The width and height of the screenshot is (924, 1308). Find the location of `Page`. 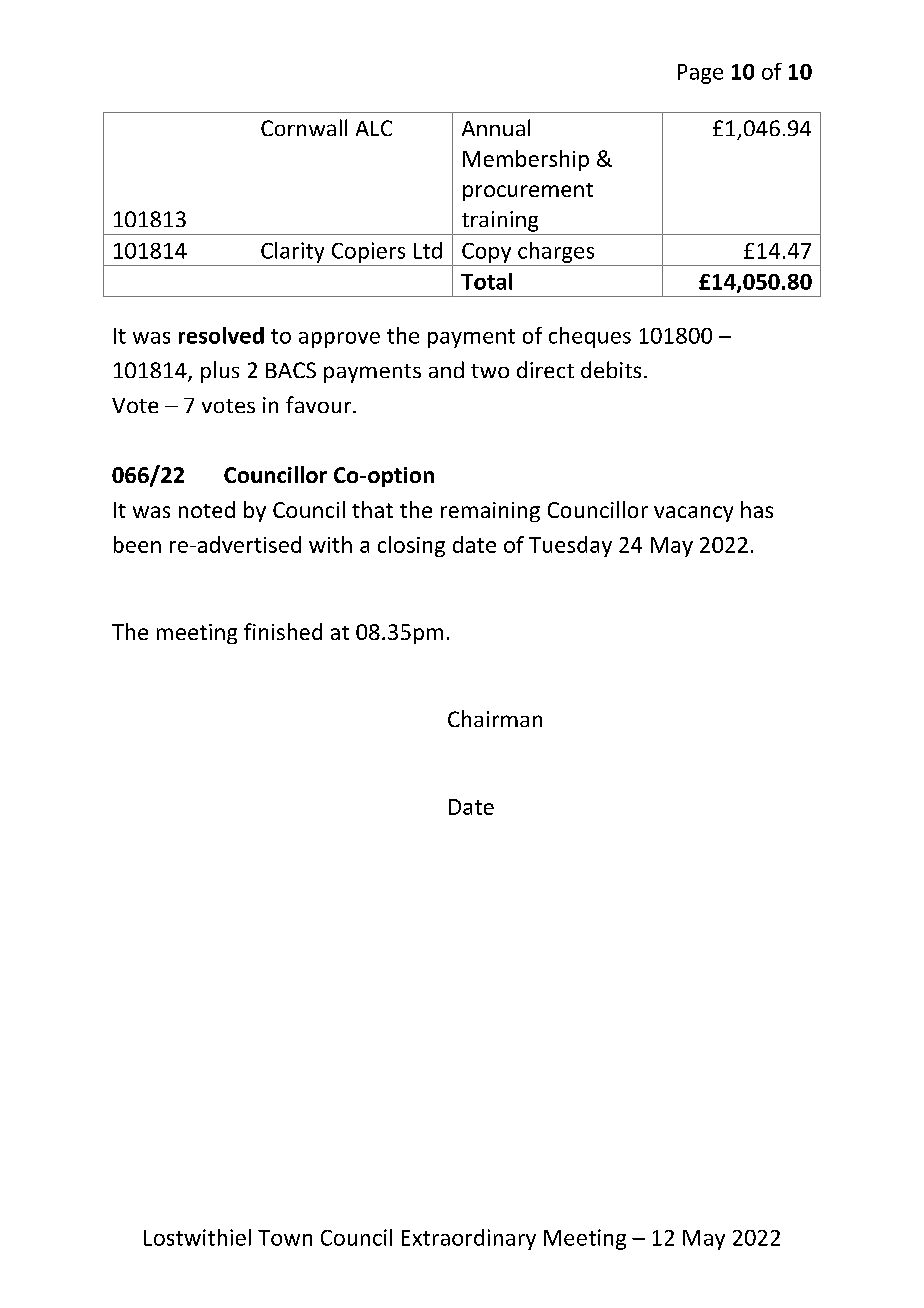

Page is located at coordinates (700, 74).
